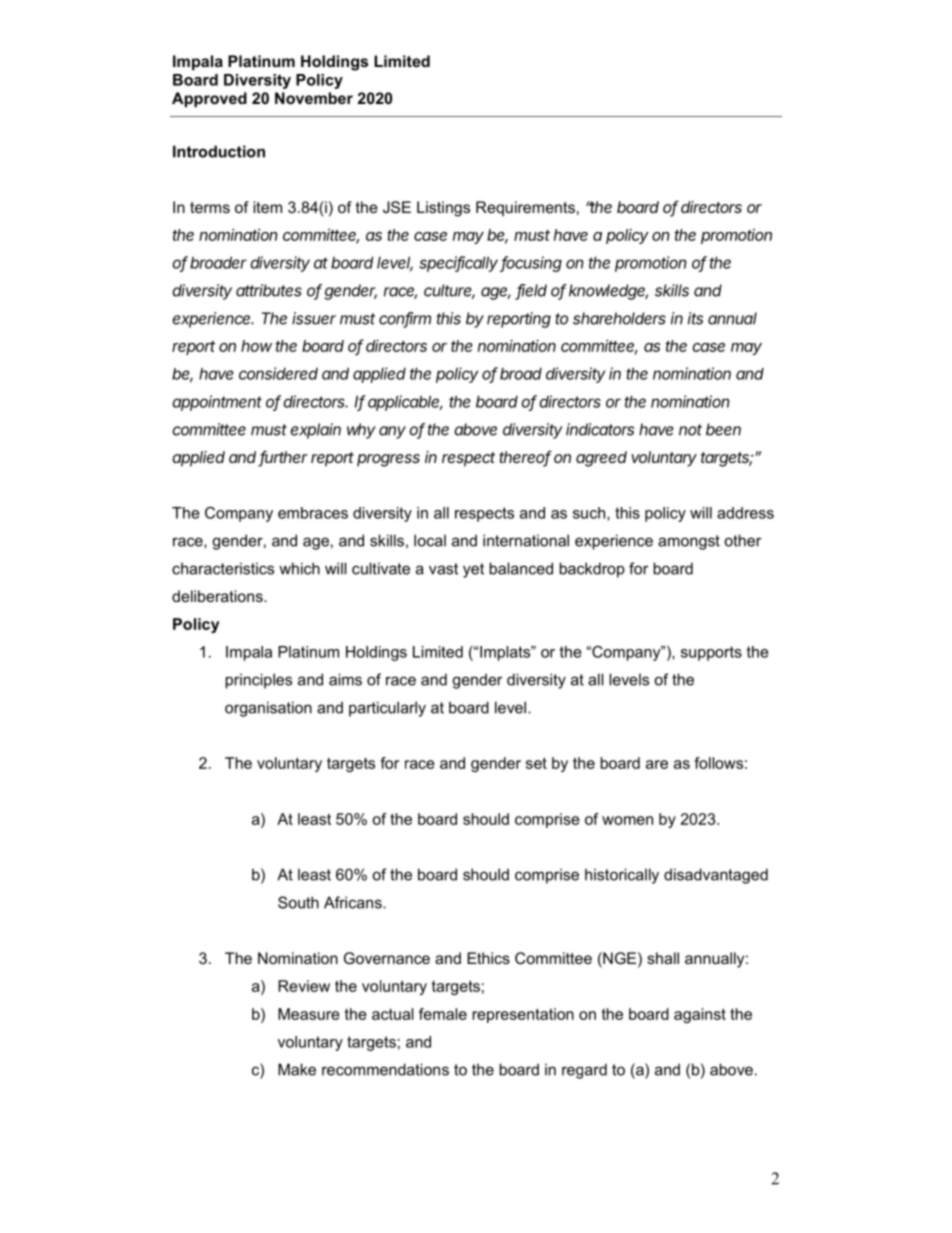 The image size is (952, 1233). I want to click on November, so click(314, 98).
